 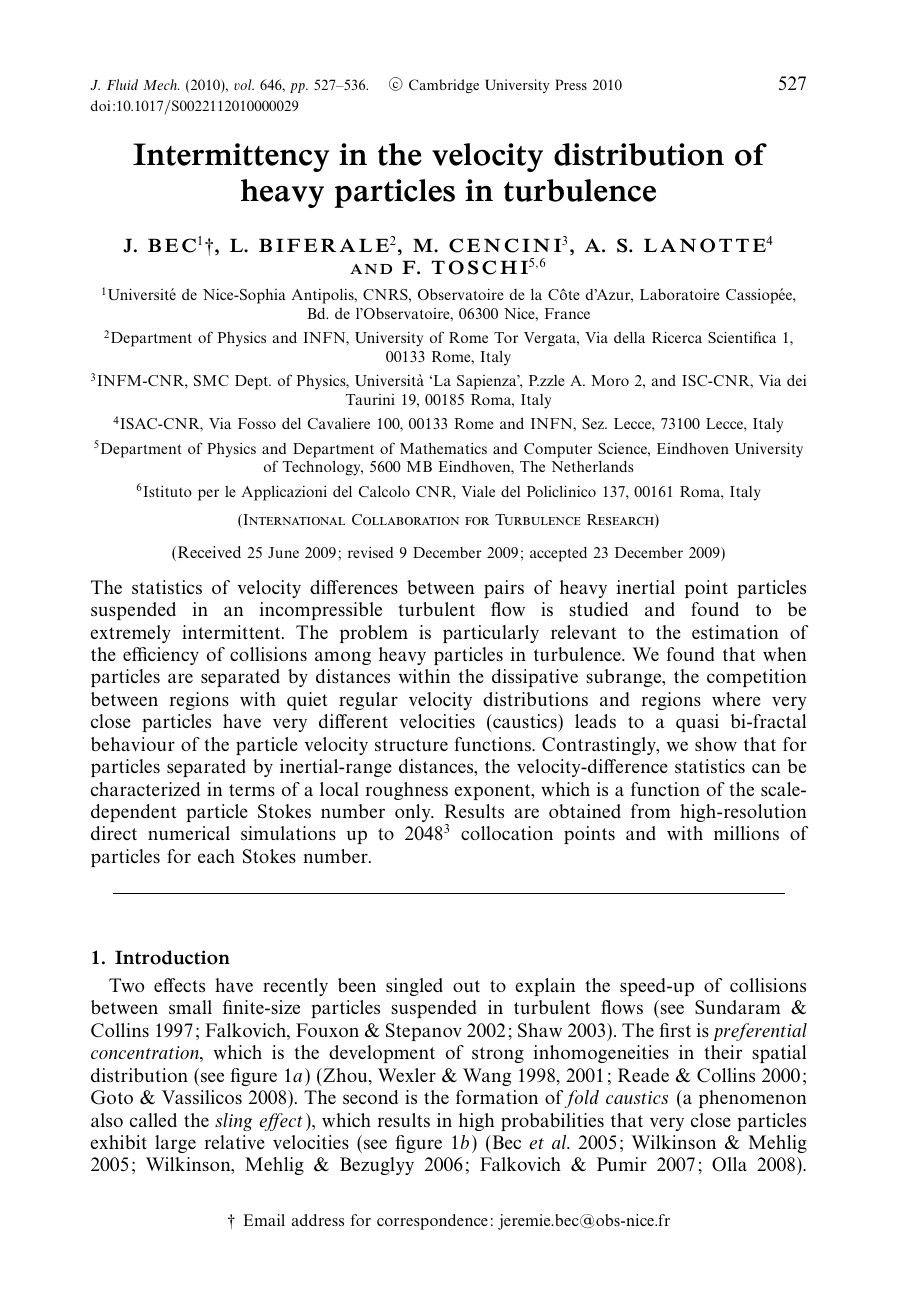 What do you see at coordinates (389, 380) in the screenshot?
I see `Universita` at bounding box center [389, 380].
